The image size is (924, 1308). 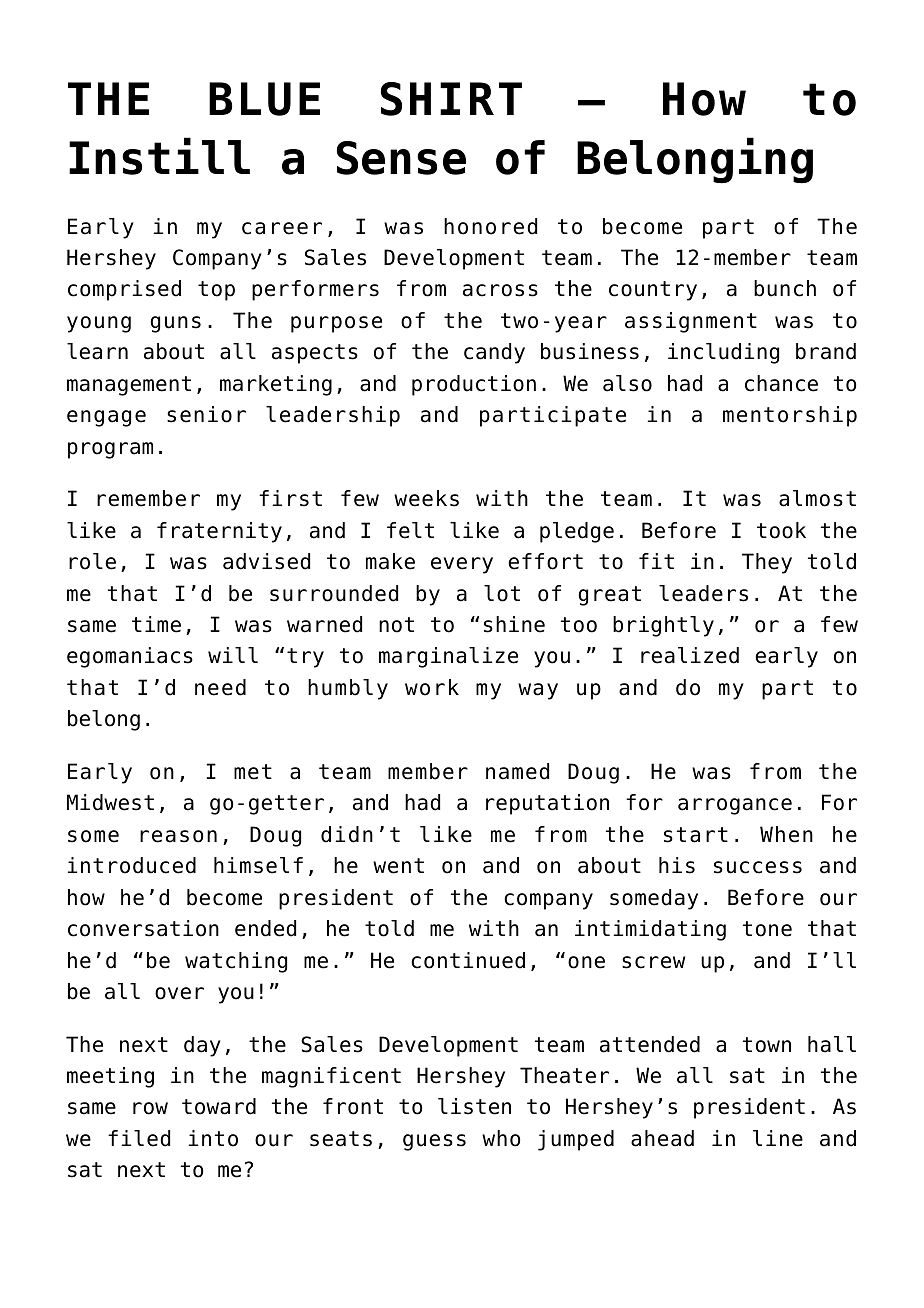 What do you see at coordinates (159, 156) in the image?
I see `Instill` at bounding box center [159, 156].
